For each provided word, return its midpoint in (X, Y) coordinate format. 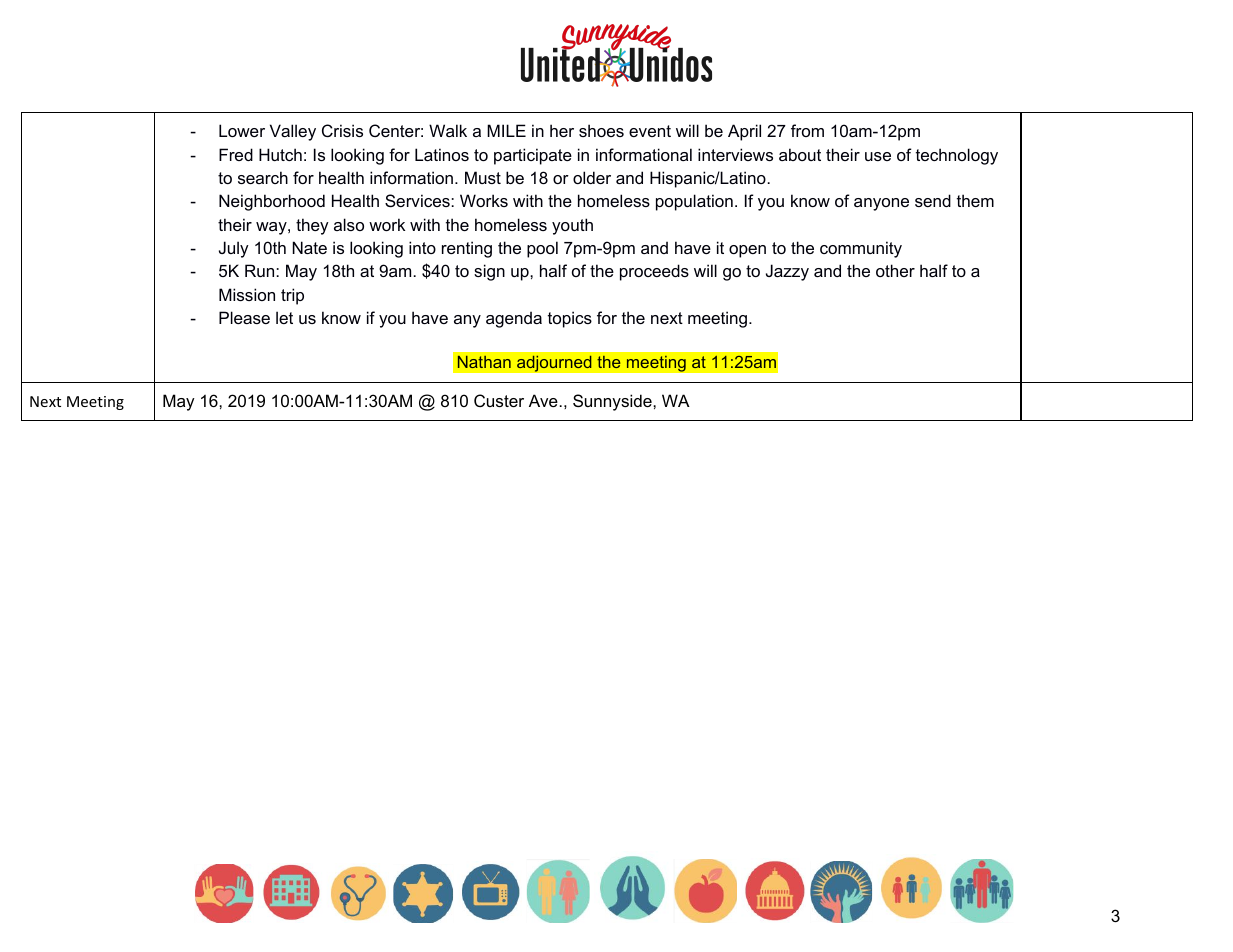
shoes (601, 130)
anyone (881, 204)
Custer (499, 400)
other (895, 270)
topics (570, 319)
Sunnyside (613, 402)
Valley (293, 132)
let (284, 317)
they (312, 226)
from (807, 130)
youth (572, 226)
